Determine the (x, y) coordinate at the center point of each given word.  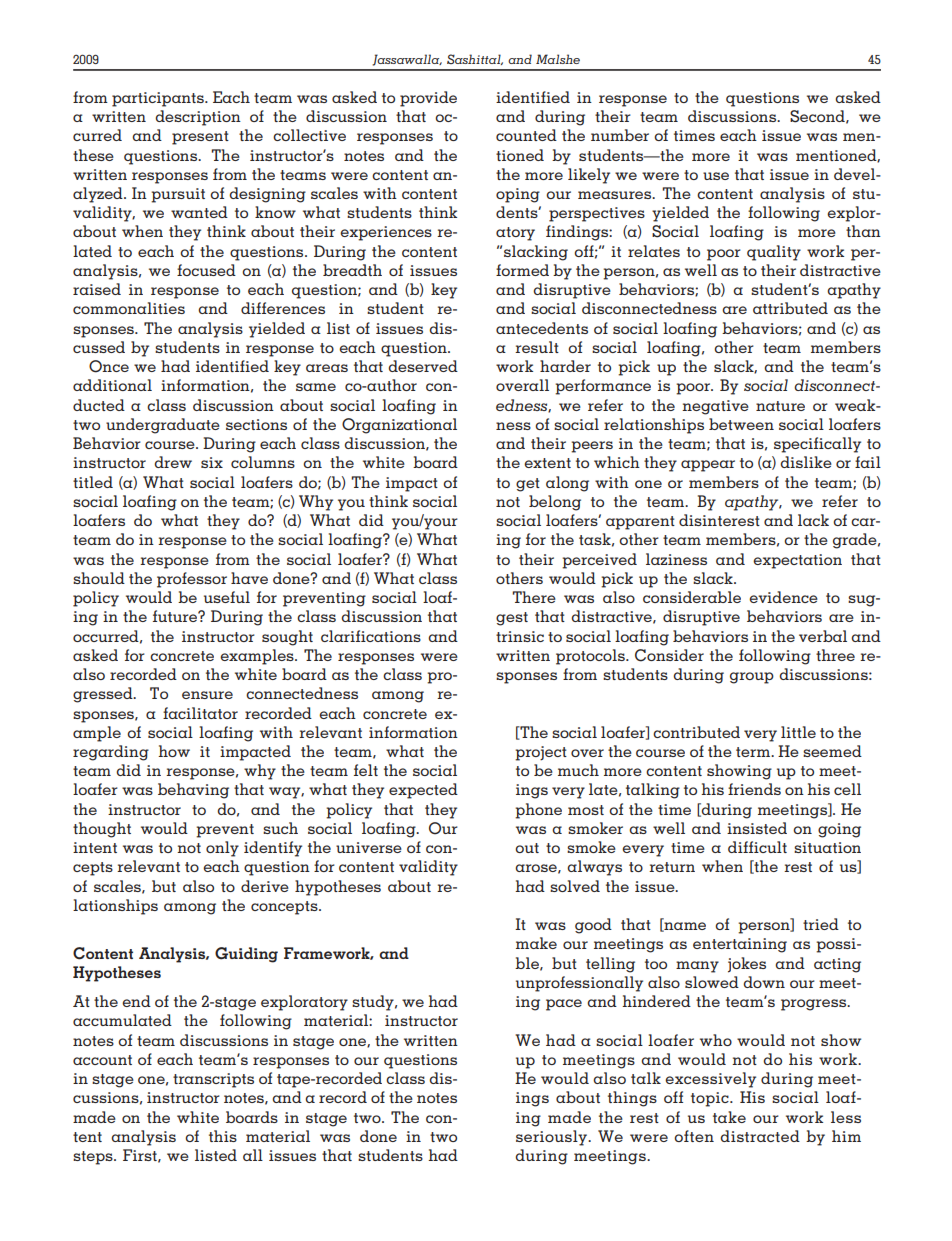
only (222, 849)
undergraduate (163, 426)
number (620, 135)
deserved (423, 366)
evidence (783, 597)
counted (526, 135)
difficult (757, 847)
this (223, 1136)
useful (227, 597)
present (200, 138)
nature (780, 406)
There (534, 597)
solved (575, 886)
